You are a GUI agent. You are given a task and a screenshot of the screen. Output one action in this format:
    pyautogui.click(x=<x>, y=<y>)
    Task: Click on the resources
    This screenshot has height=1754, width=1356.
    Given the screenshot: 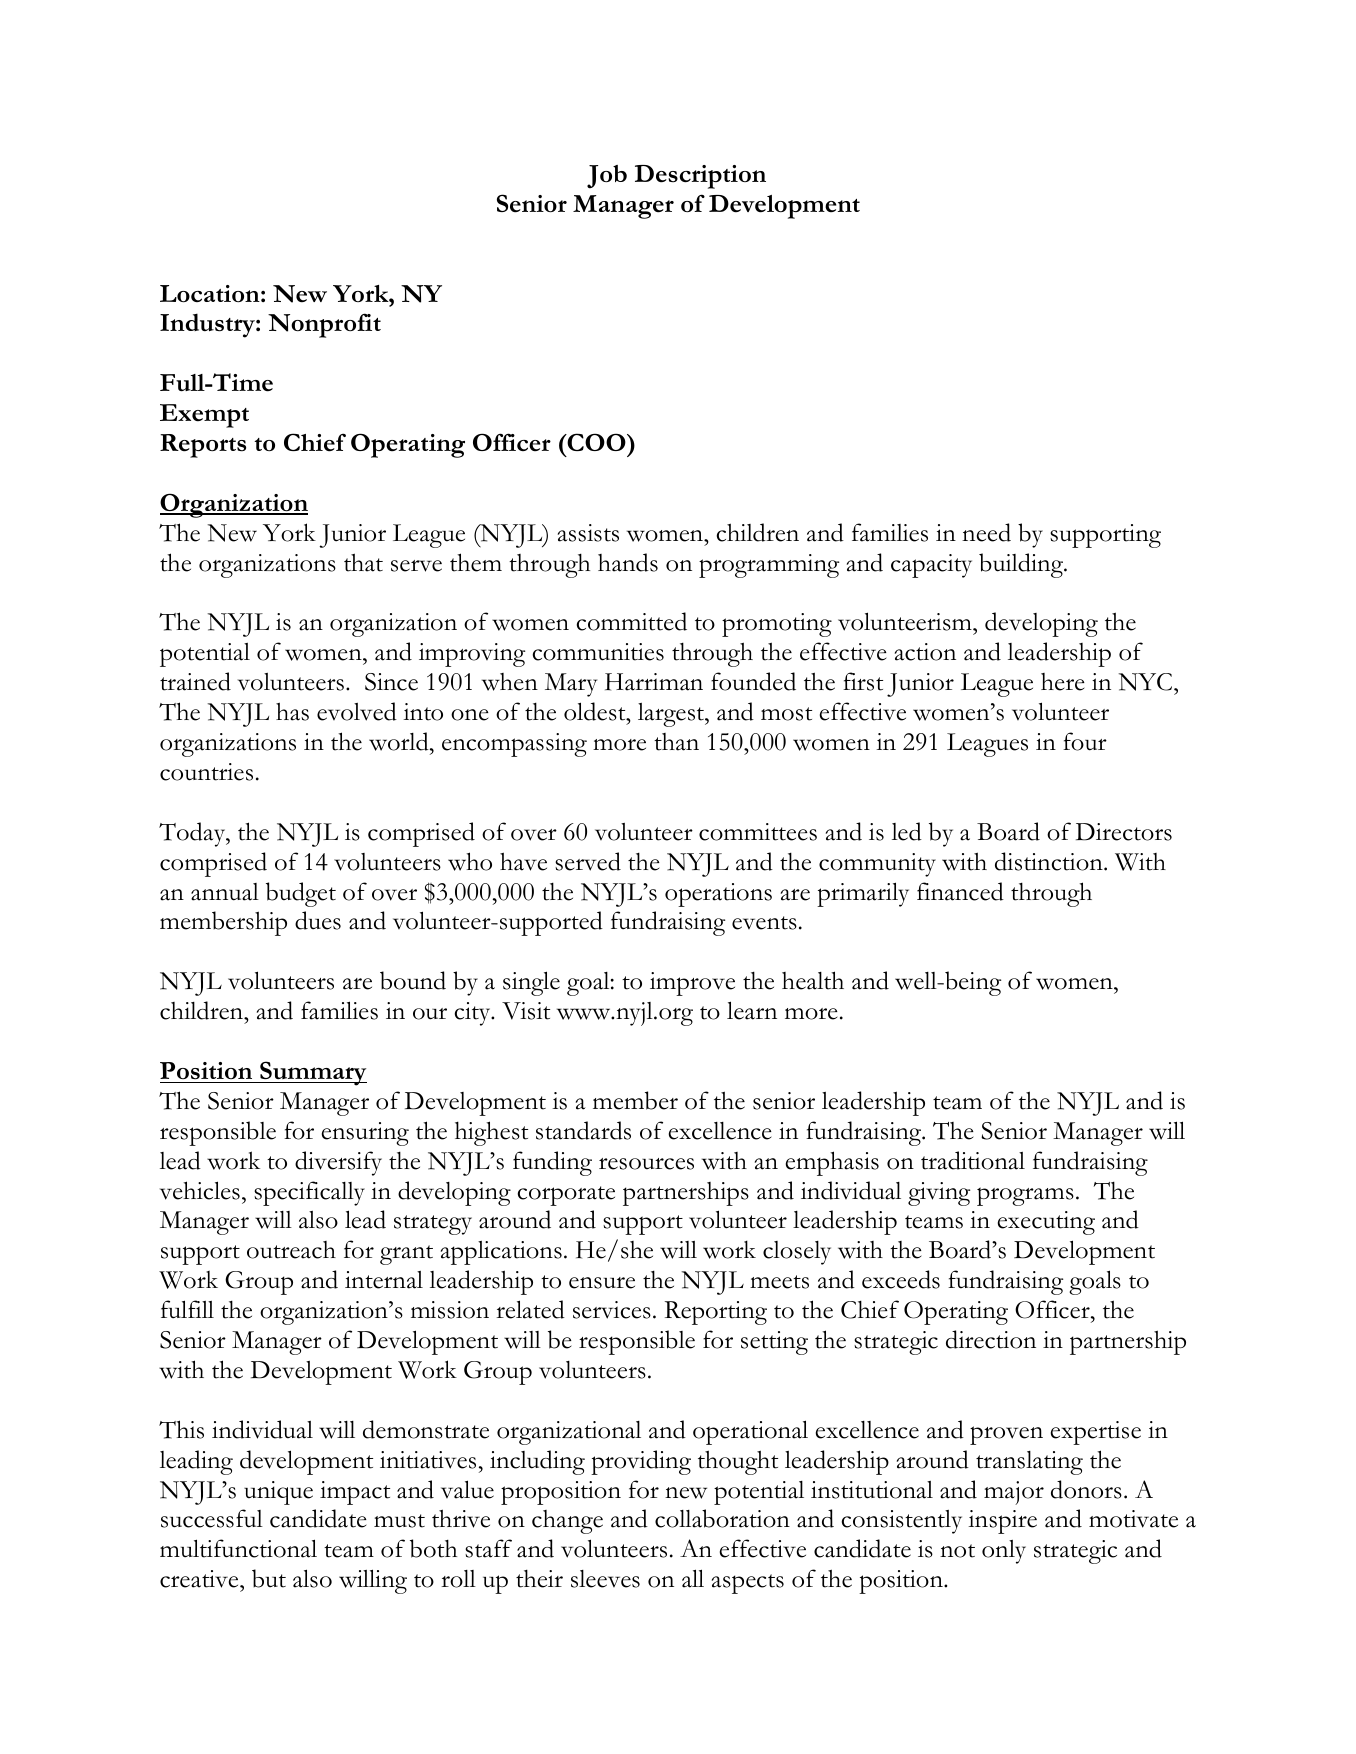 What is the action you would take?
    pyautogui.click(x=646, y=1164)
